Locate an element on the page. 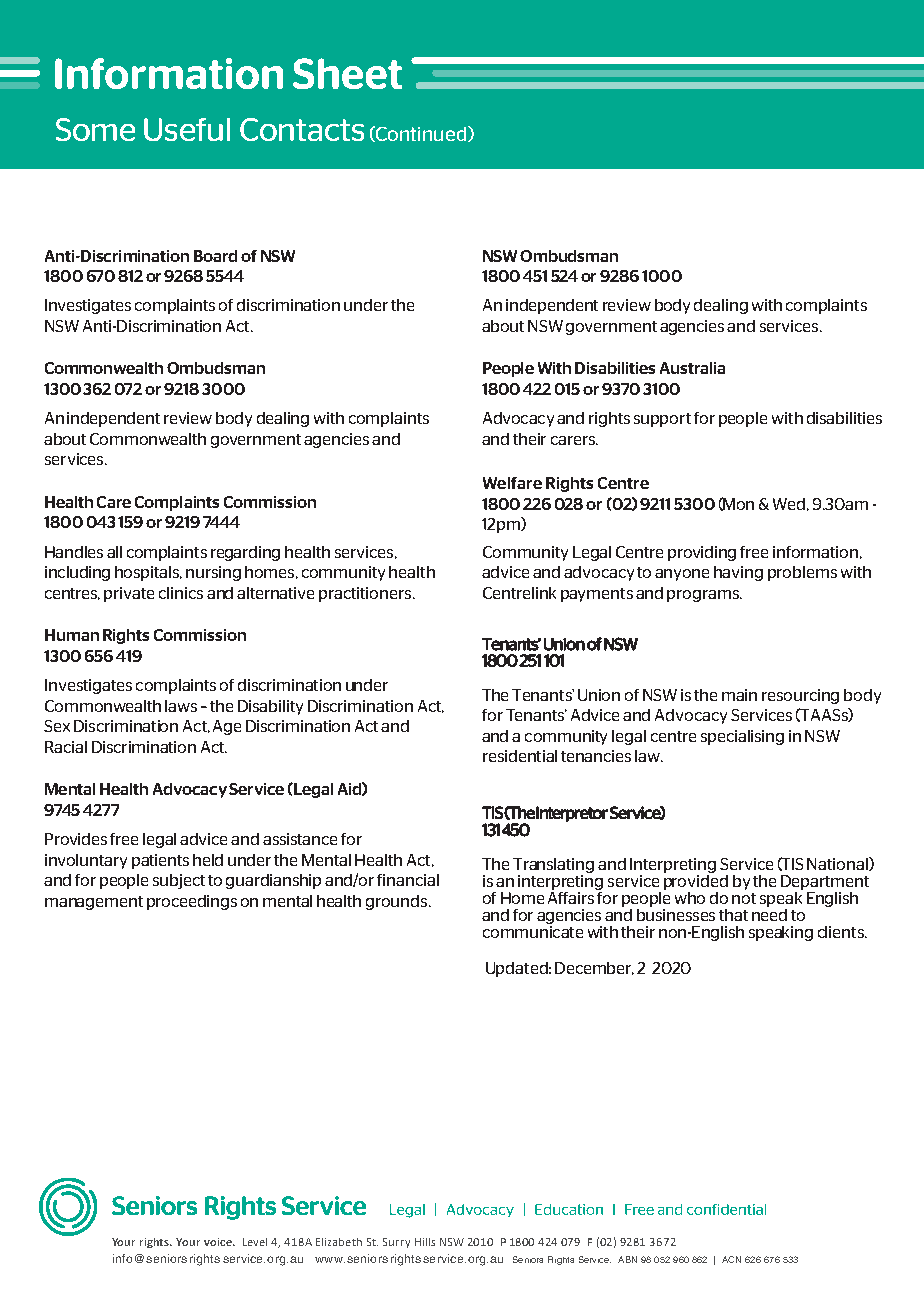  voice is located at coordinates (219, 1242).
